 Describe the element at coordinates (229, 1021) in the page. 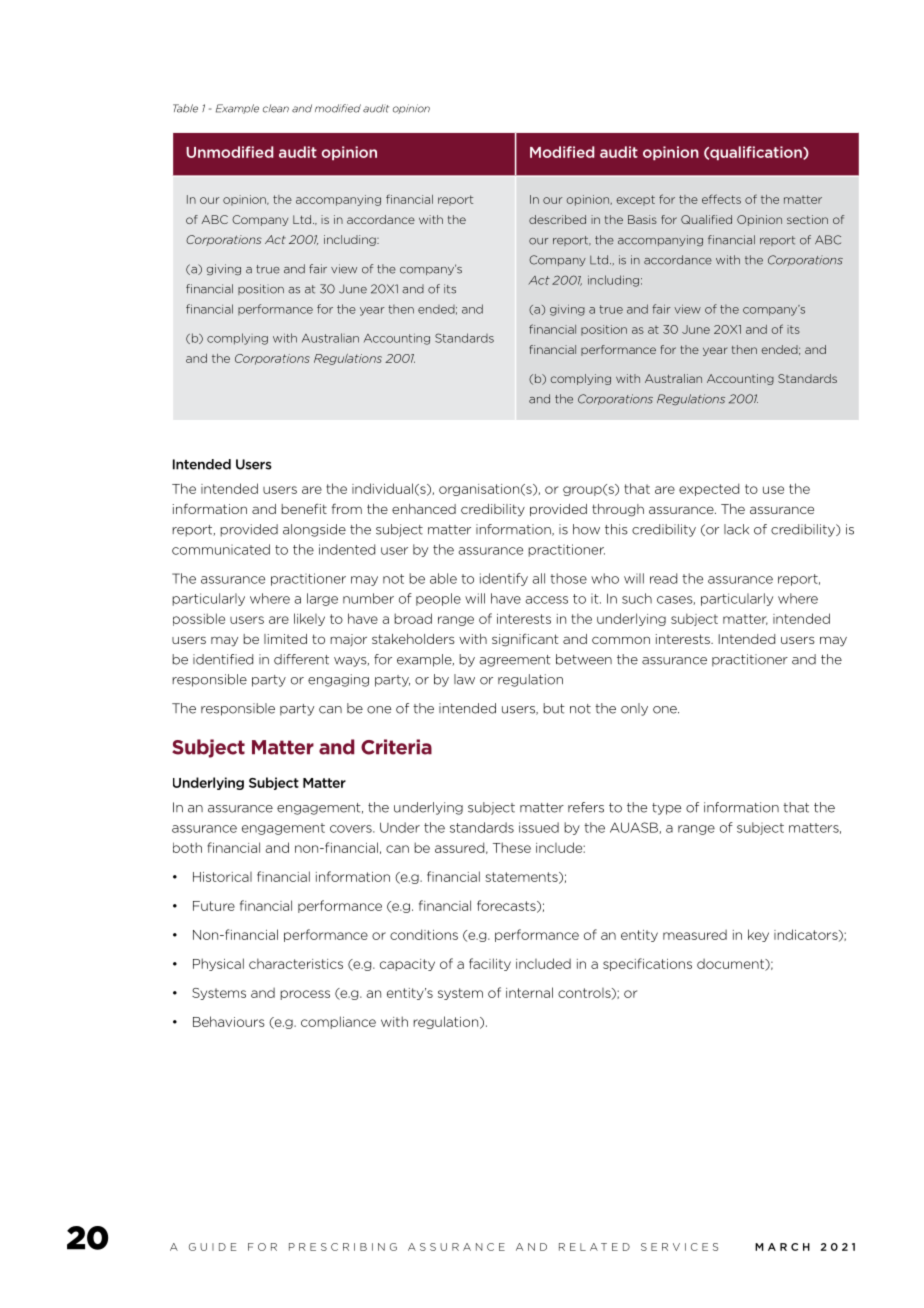

I see `Behaviours` at that location.
